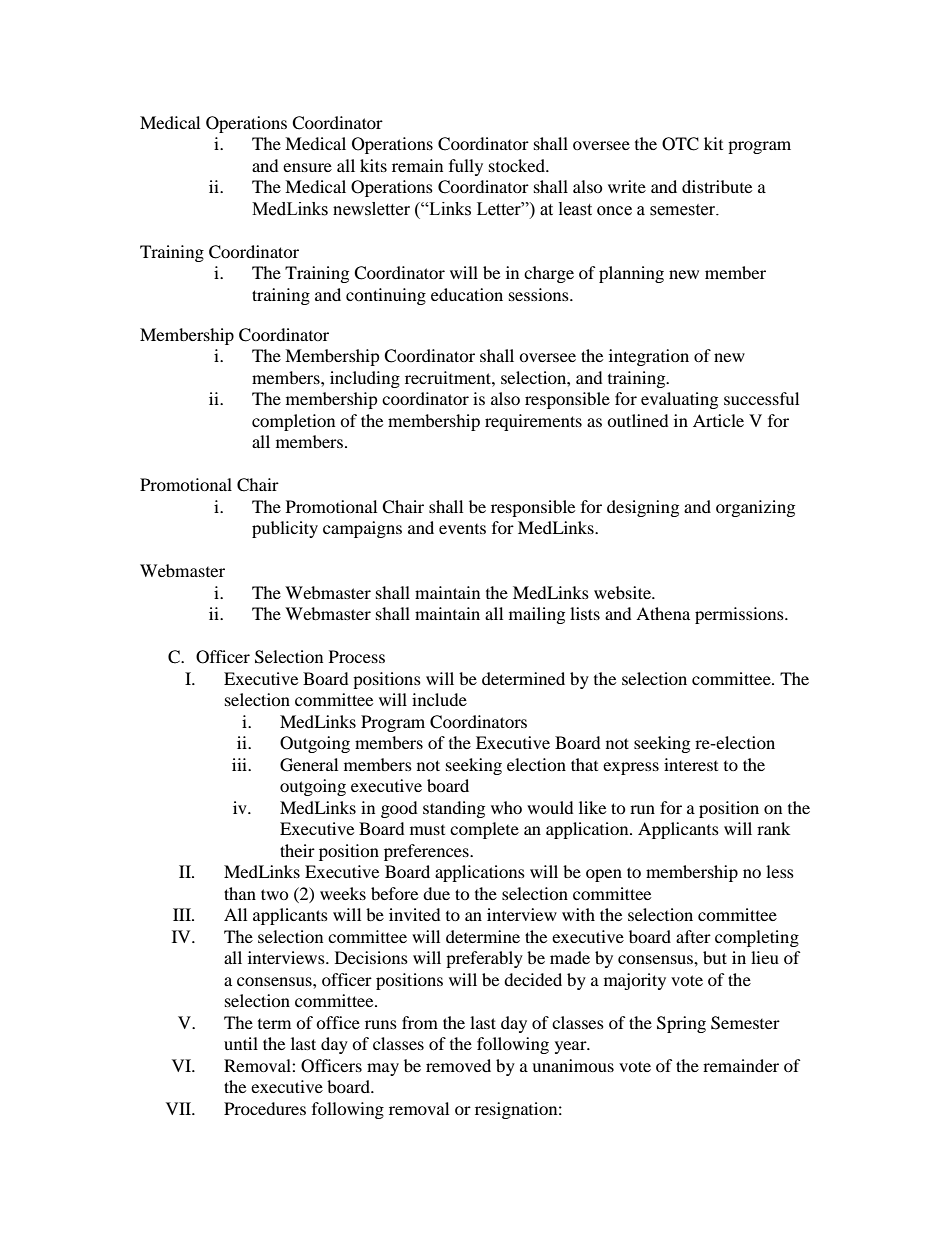 The image size is (952, 1233). What do you see at coordinates (484, 830) in the page?
I see `complete` at bounding box center [484, 830].
